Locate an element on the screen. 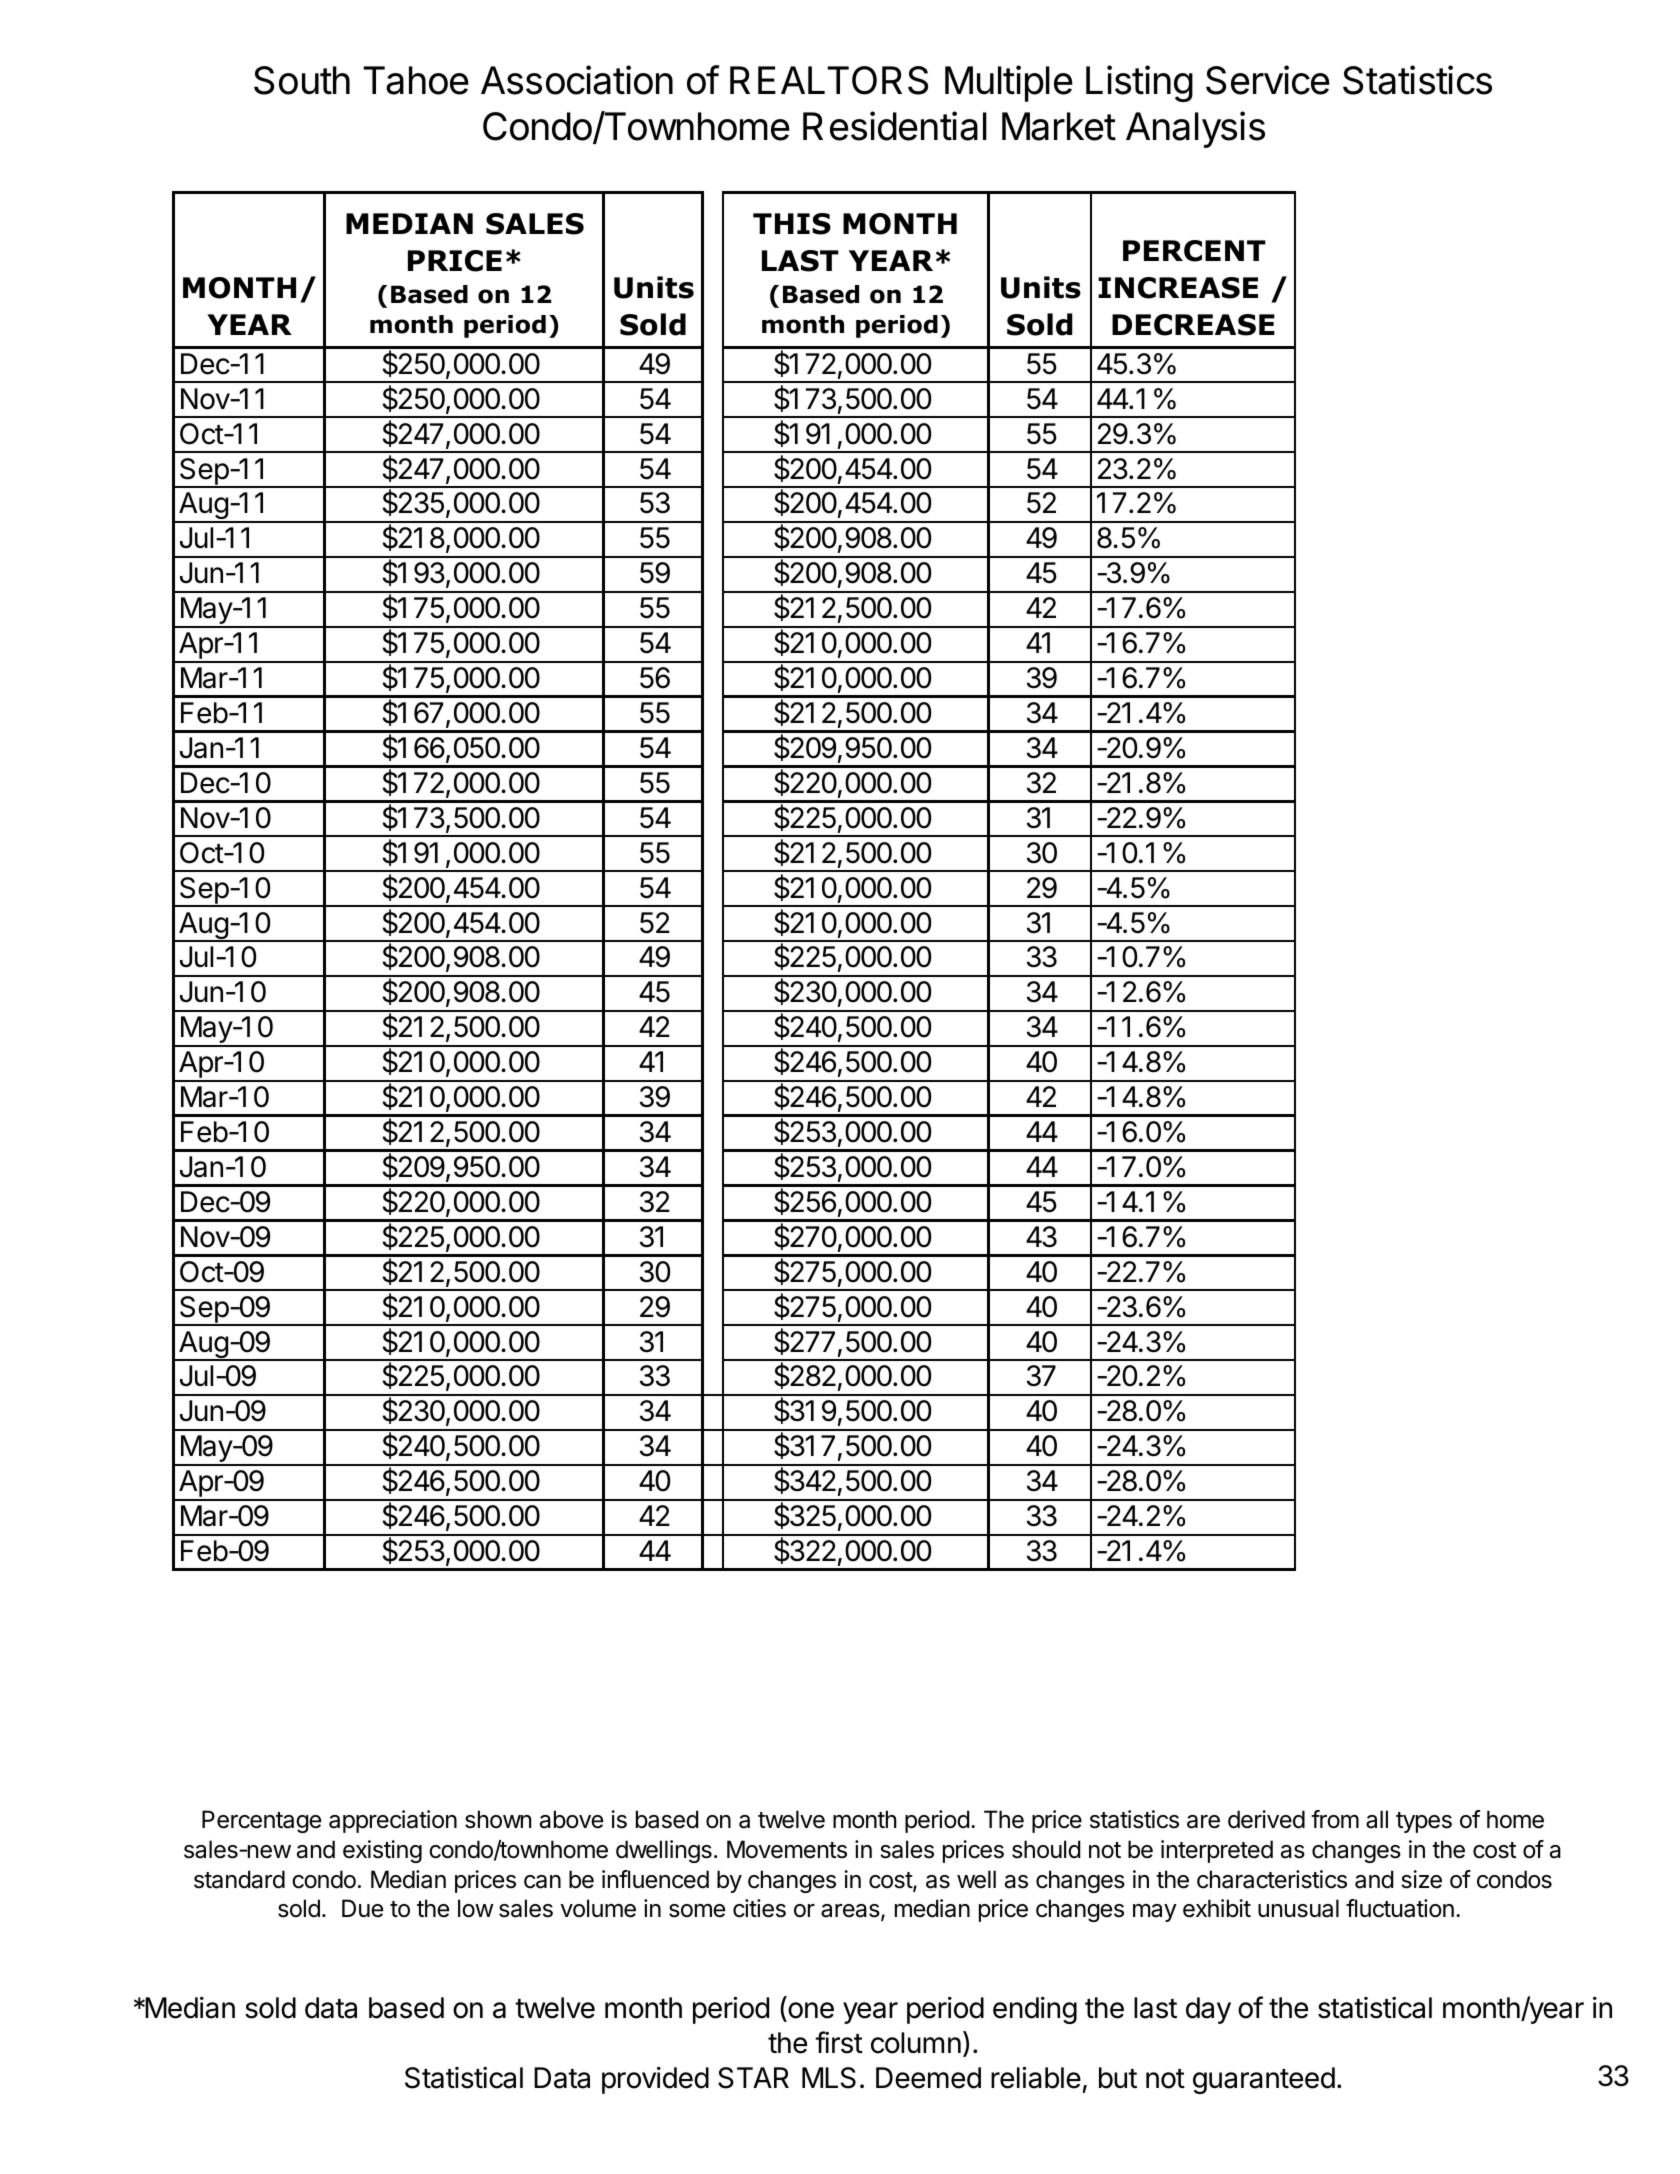 The image size is (1680, 2174). Tahoe is located at coordinates (416, 80).
